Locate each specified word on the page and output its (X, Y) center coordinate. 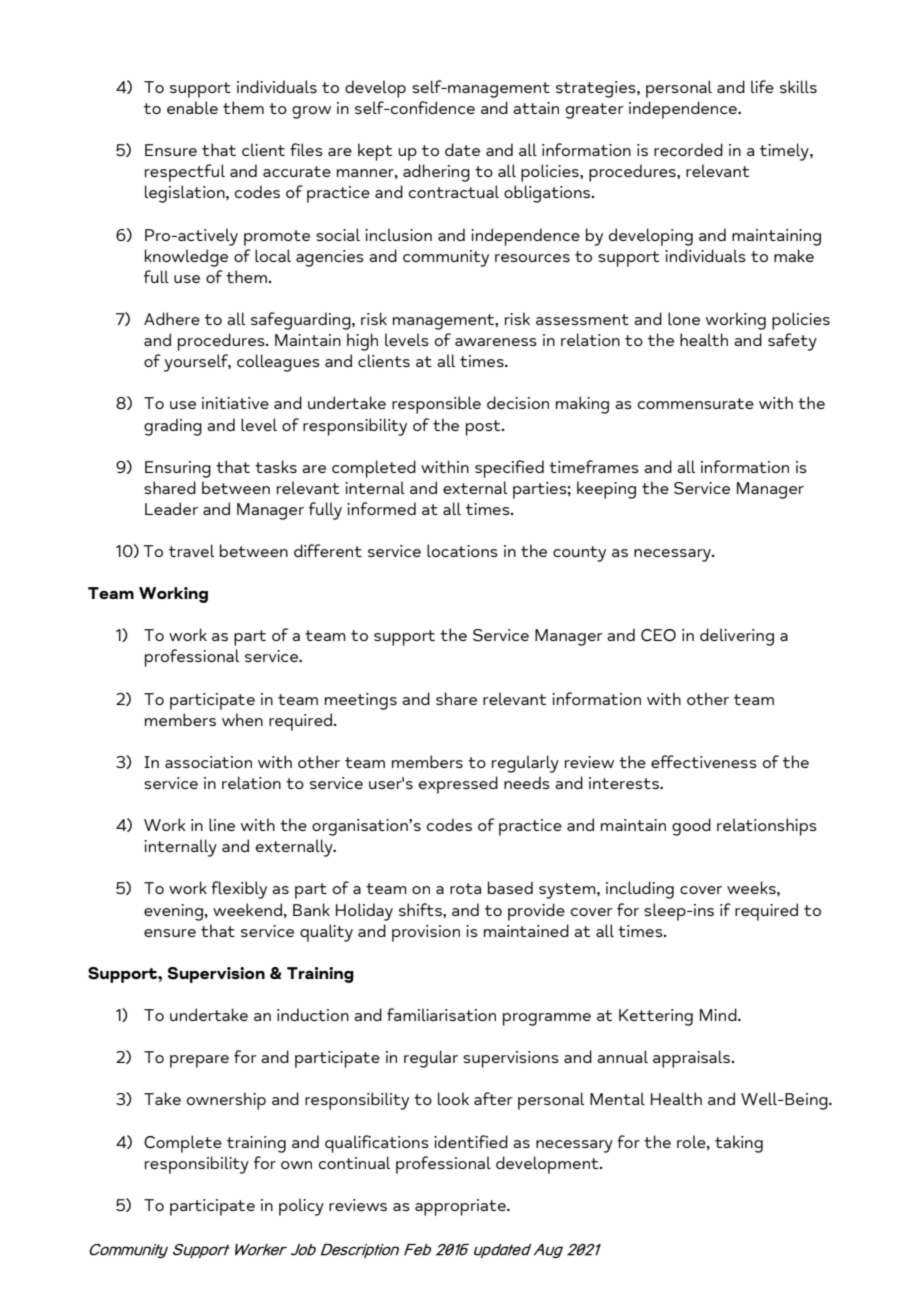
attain (536, 108)
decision (518, 402)
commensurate (696, 403)
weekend (247, 909)
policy (301, 1207)
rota (465, 888)
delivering (737, 637)
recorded (688, 149)
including (640, 890)
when (242, 719)
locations (462, 550)
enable (192, 107)
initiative (235, 403)
